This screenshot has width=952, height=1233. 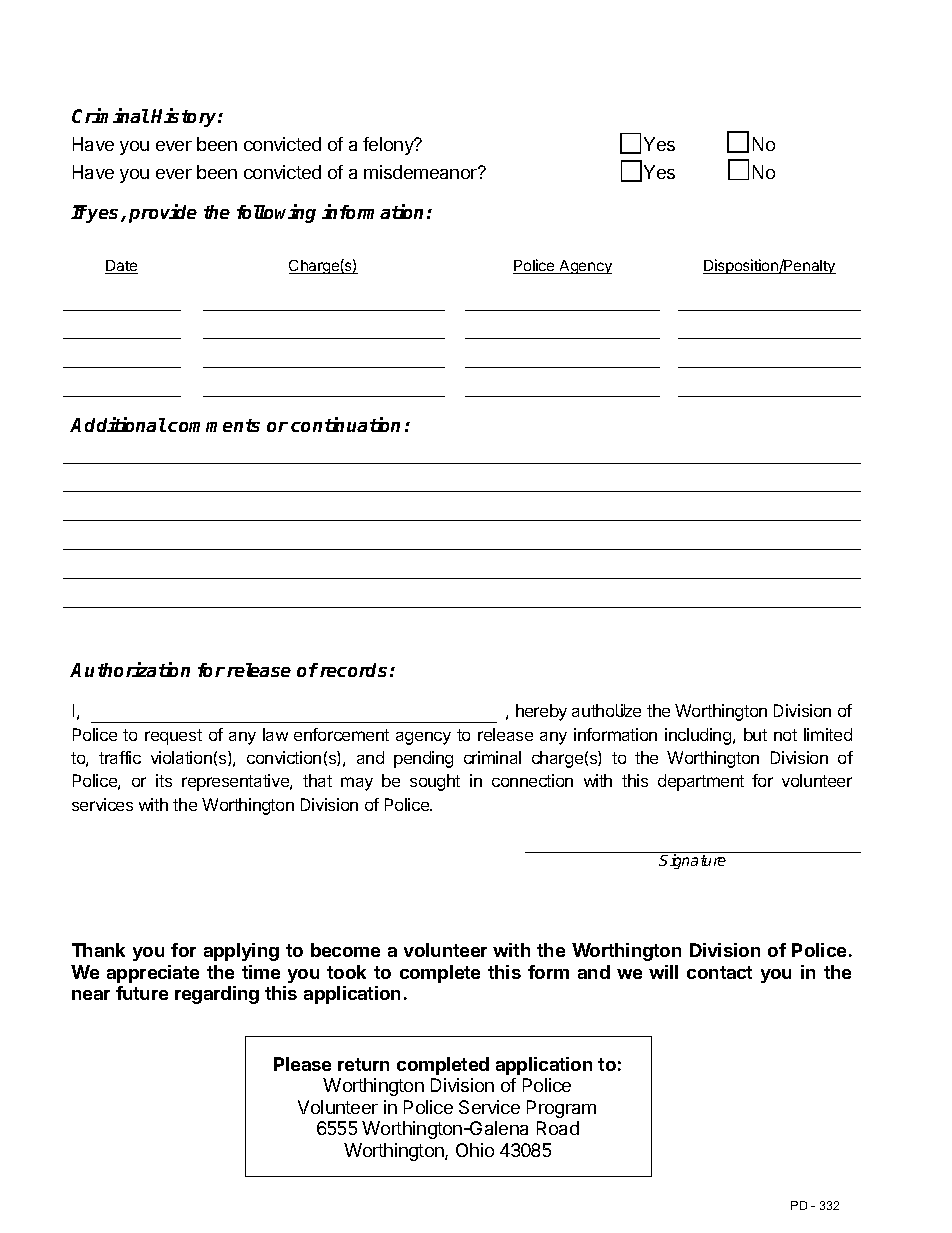 What do you see at coordinates (701, 782) in the screenshot?
I see `department` at bounding box center [701, 782].
